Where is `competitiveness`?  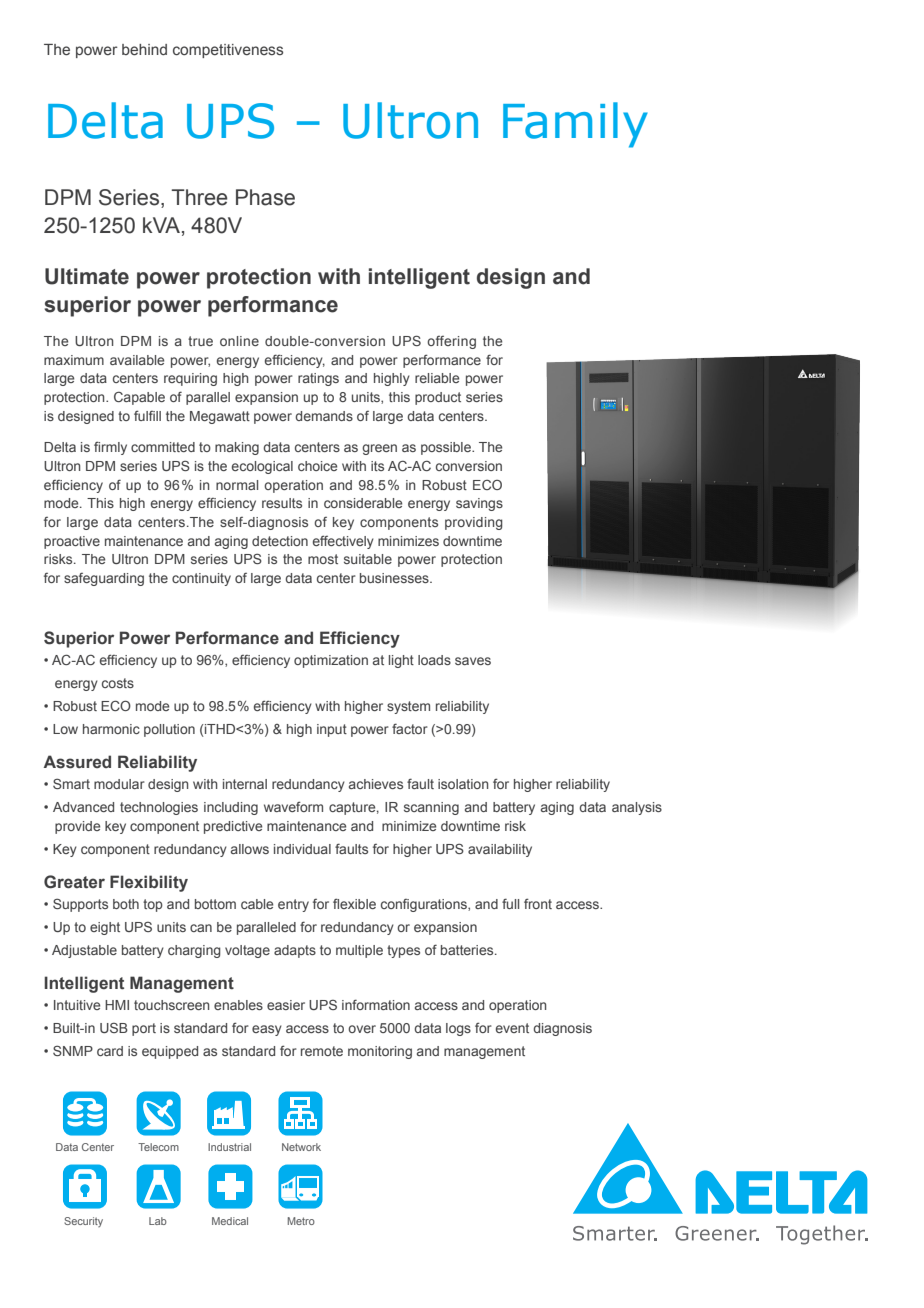
competitiveness is located at coordinates (228, 51).
